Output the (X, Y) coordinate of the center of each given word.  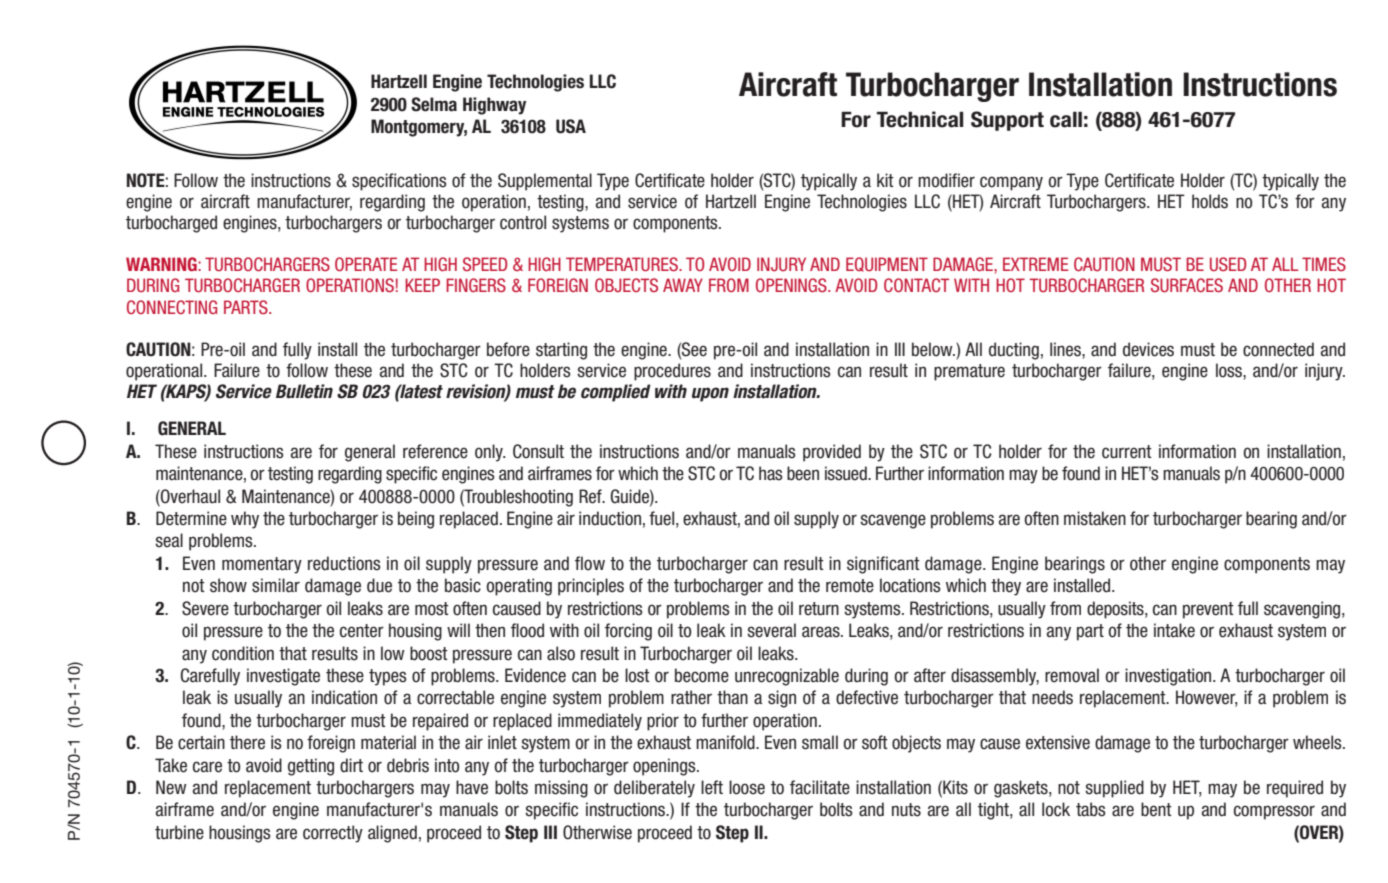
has (771, 473)
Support (1007, 121)
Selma (434, 104)
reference (435, 451)
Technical (920, 119)
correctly (333, 834)
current (1127, 452)
